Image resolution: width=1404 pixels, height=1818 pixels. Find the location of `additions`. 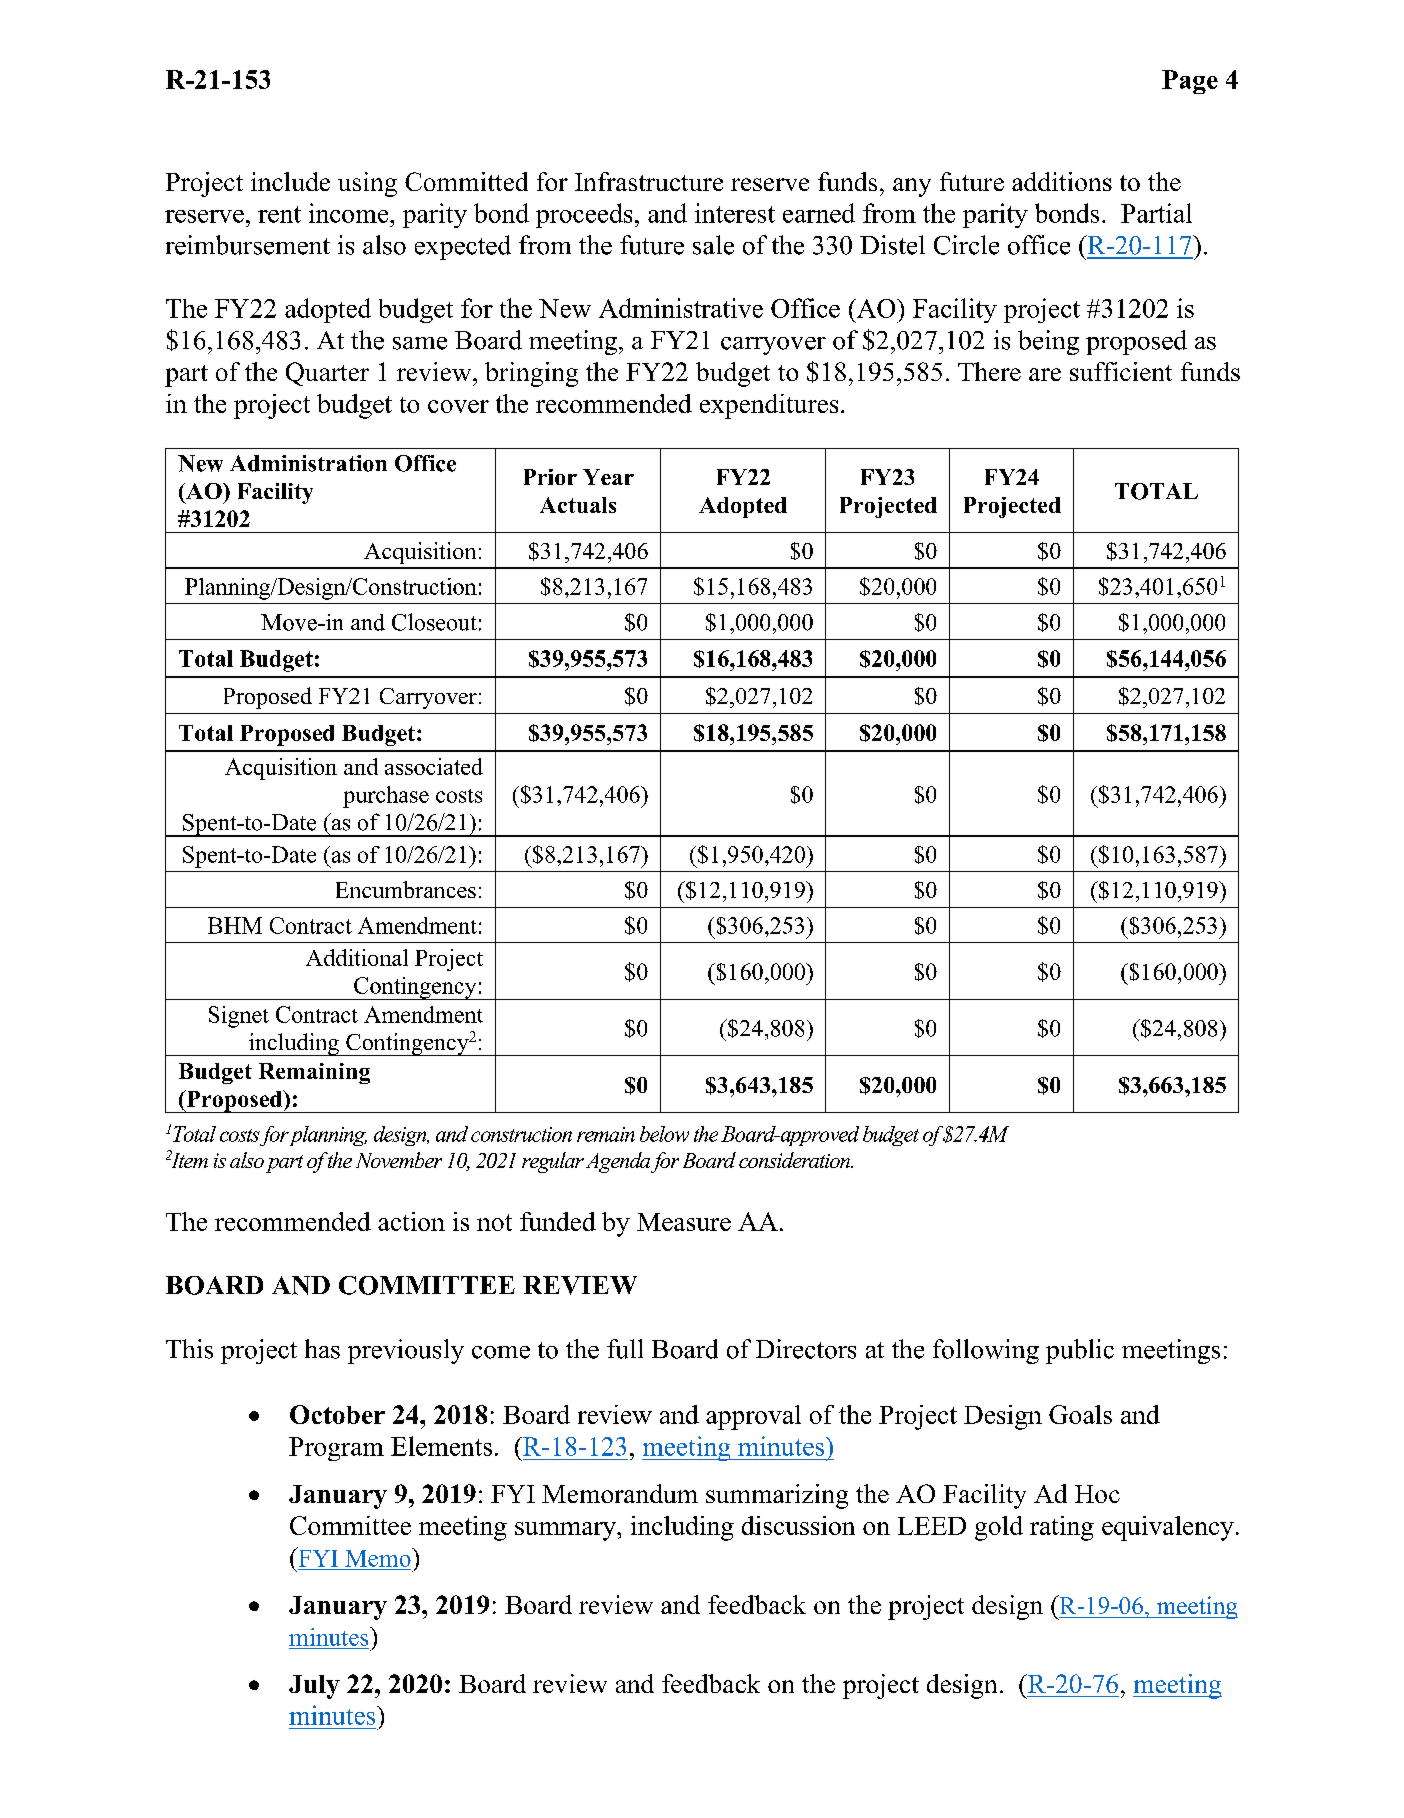

additions is located at coordinates (1062, 181).
